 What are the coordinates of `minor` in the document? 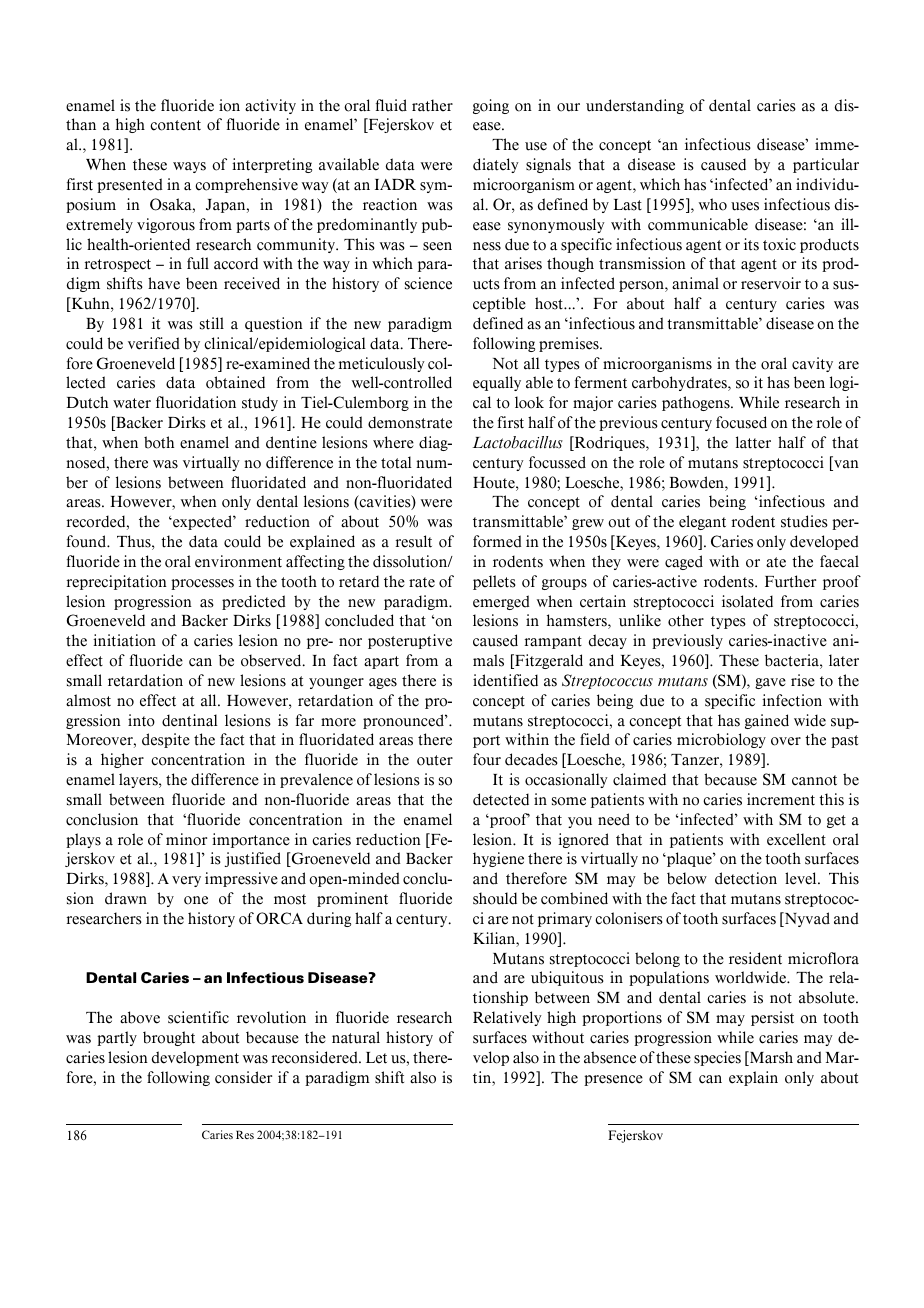 It's located at (186, 839).
